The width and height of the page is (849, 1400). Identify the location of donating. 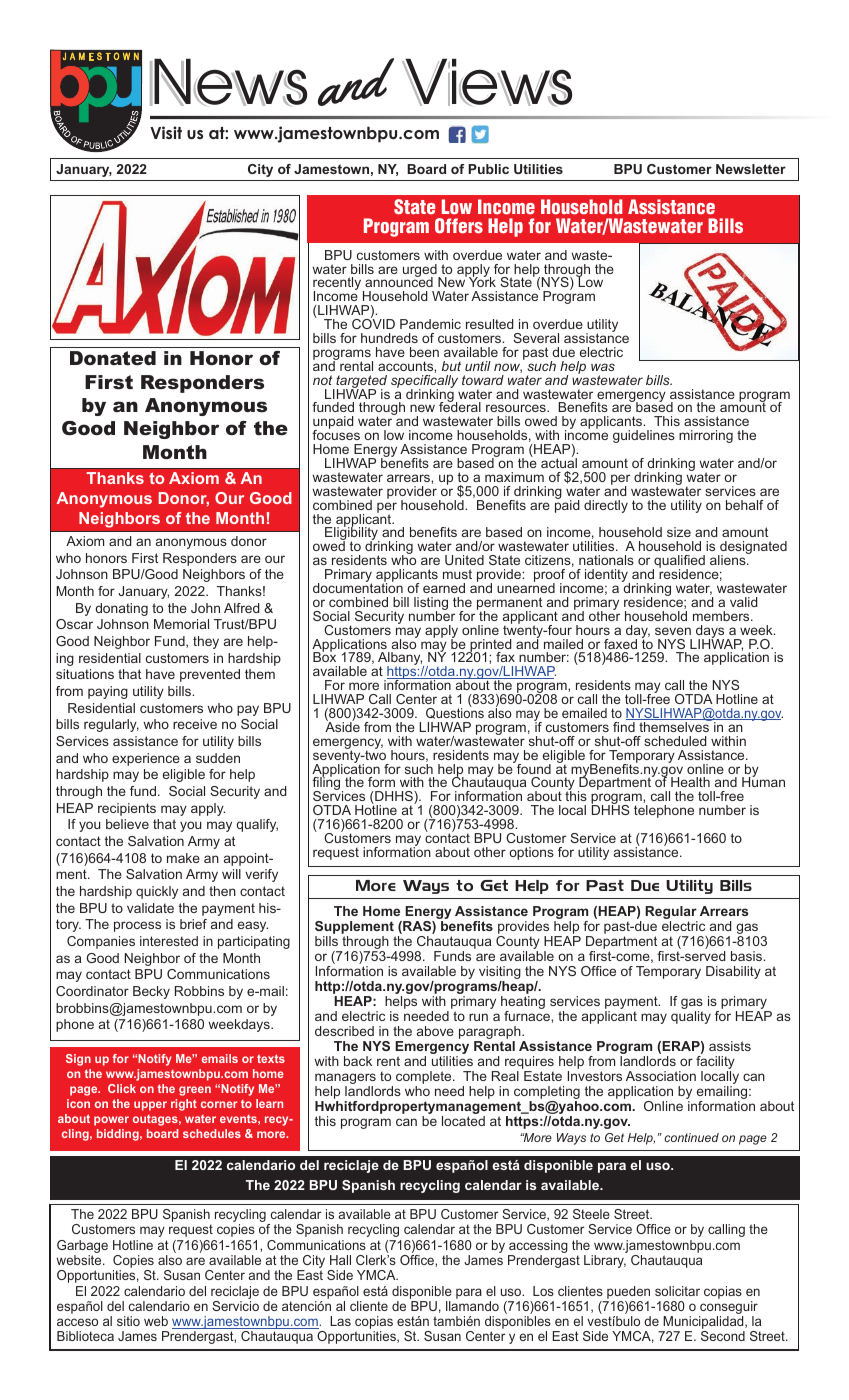
(121, 609).
